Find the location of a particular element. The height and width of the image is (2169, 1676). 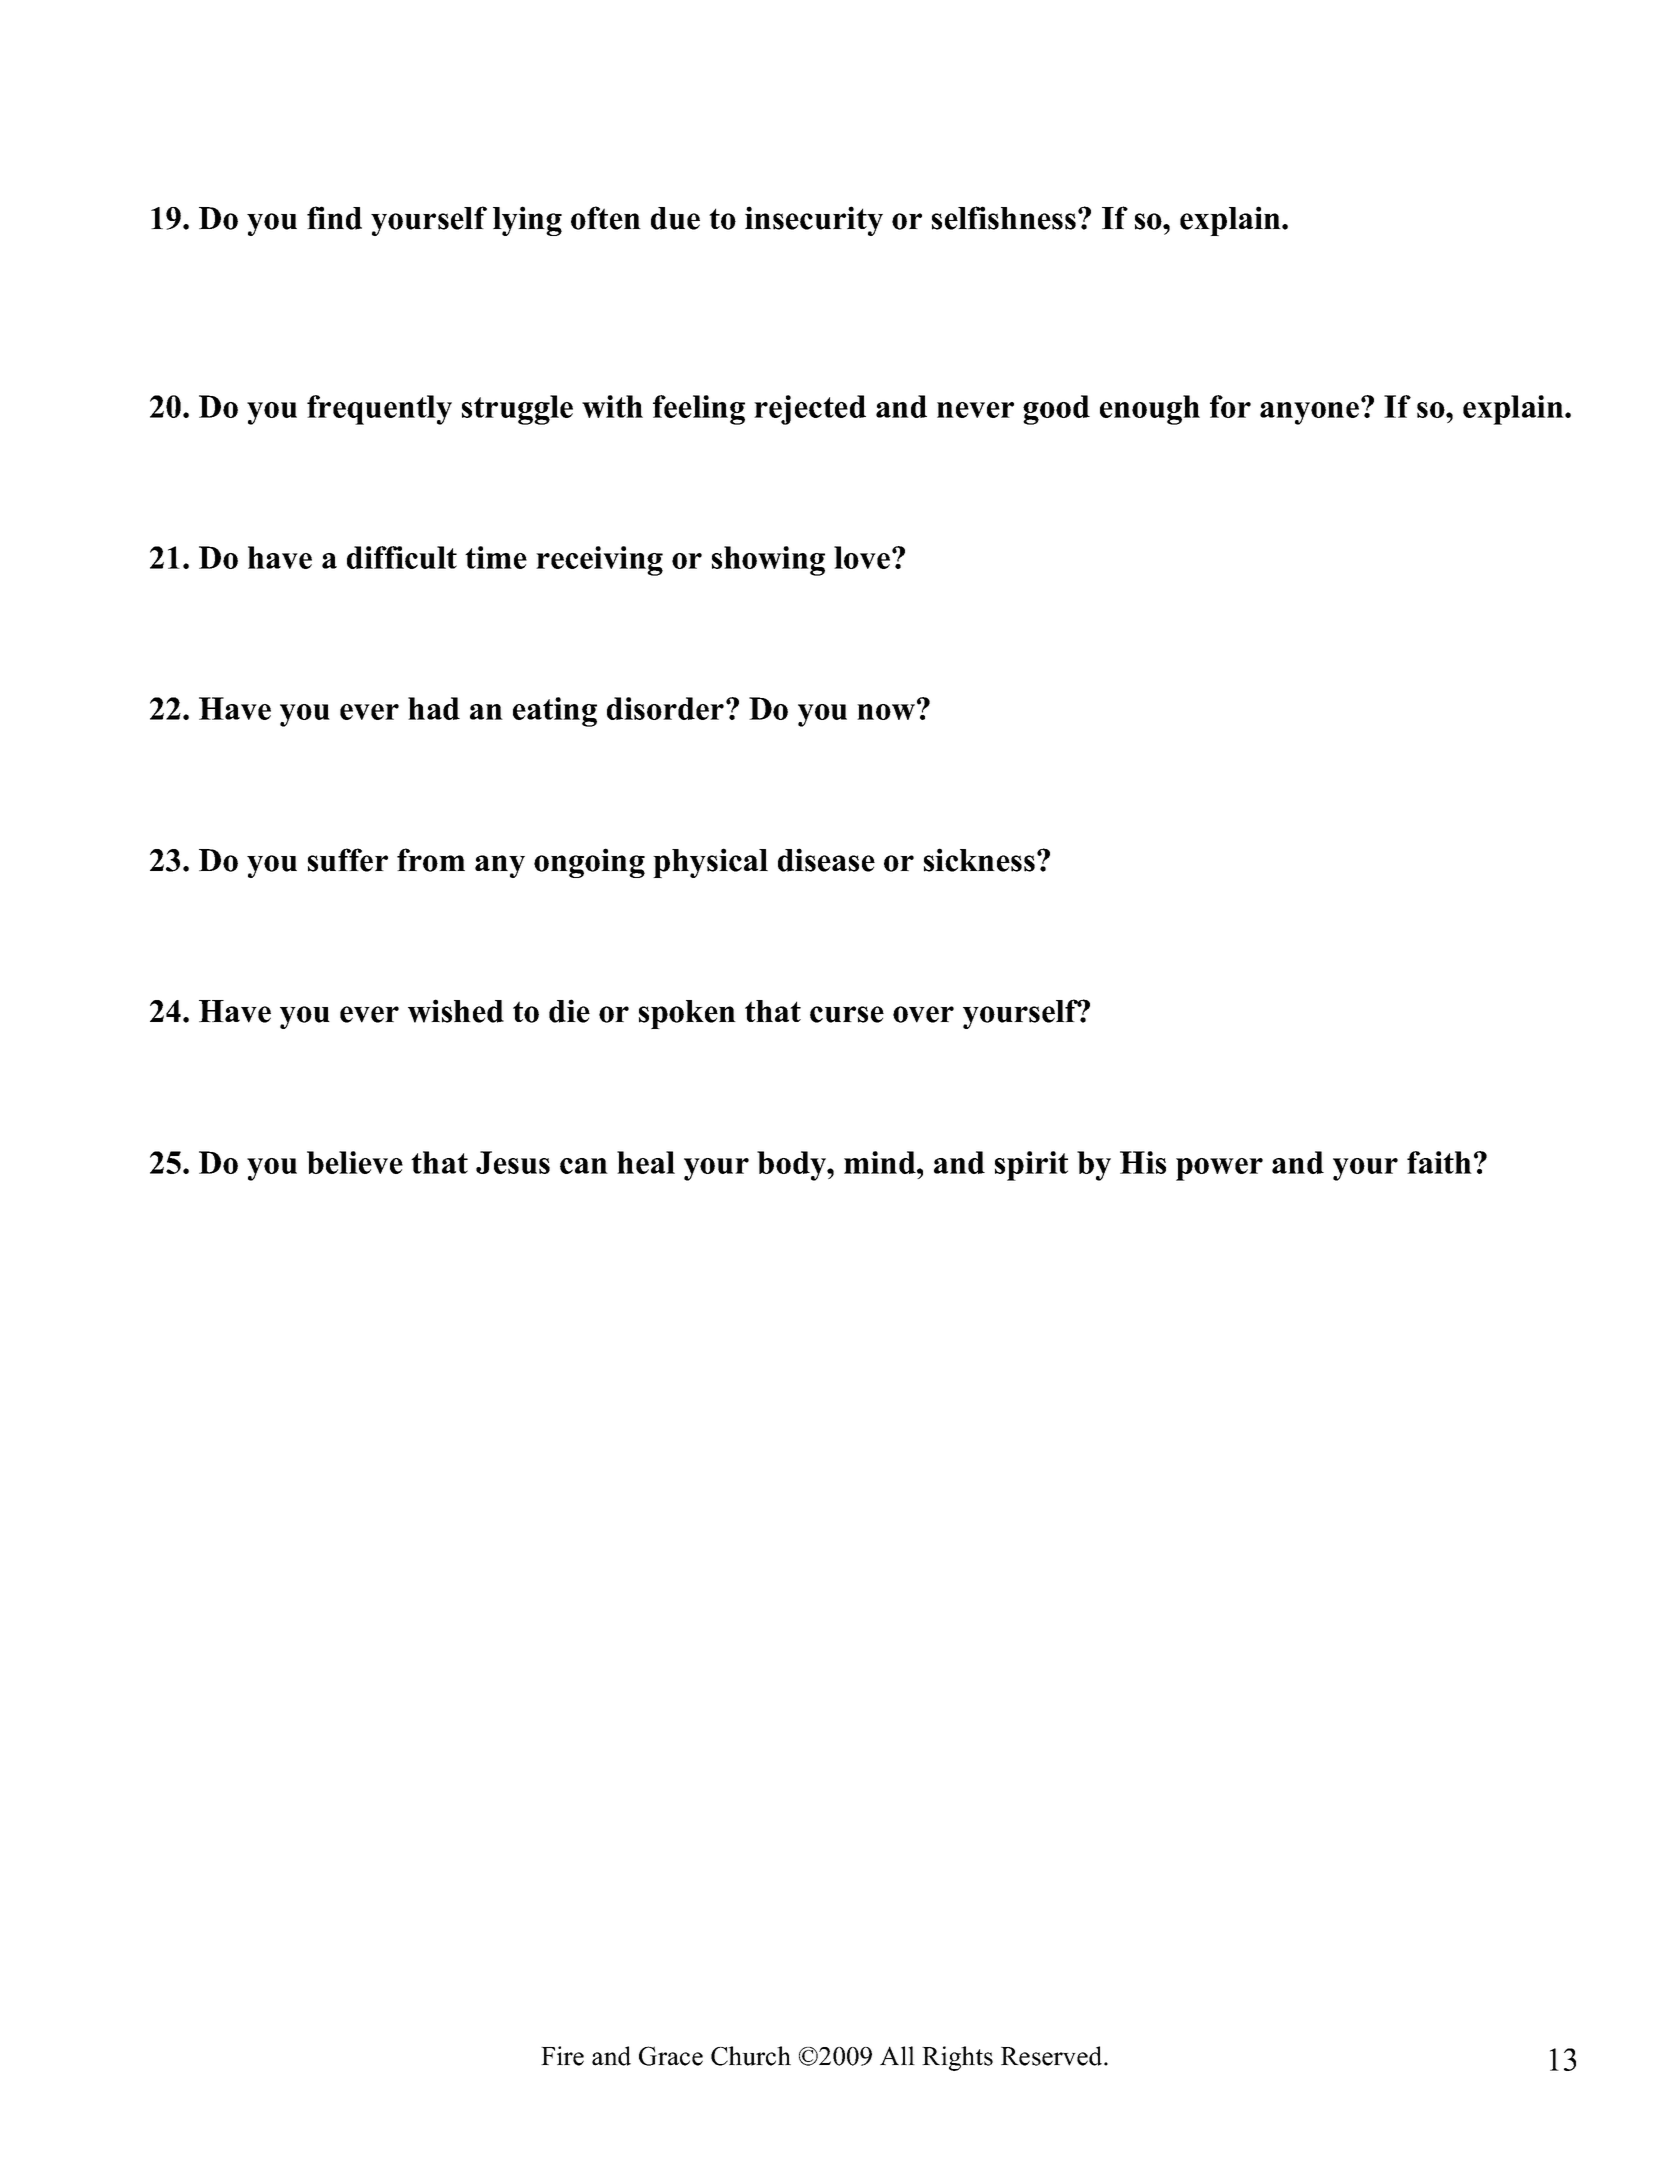

from is located at coordinates (431, 860).
